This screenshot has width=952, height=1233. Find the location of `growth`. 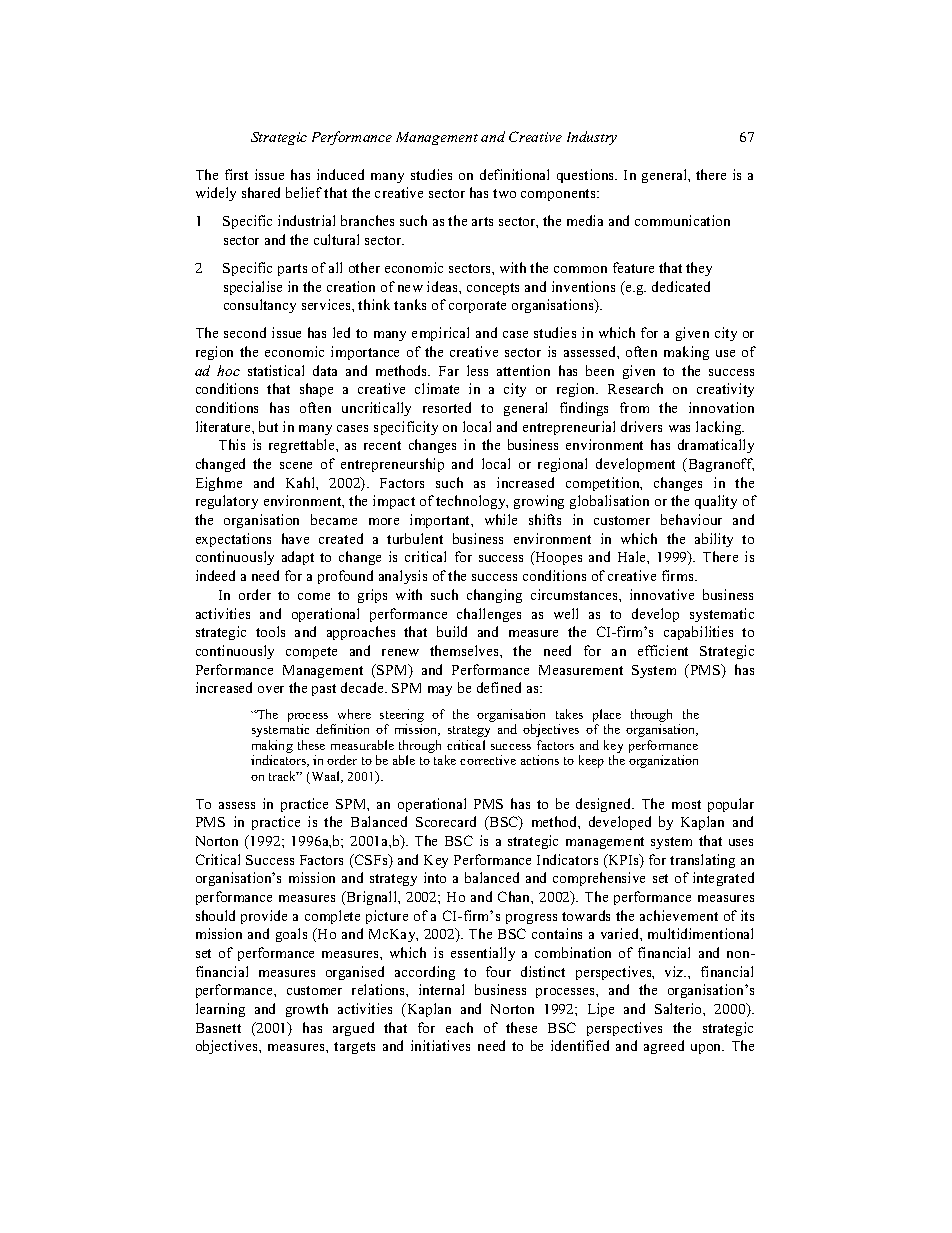

growth is located at coordinates (307, 1010).
